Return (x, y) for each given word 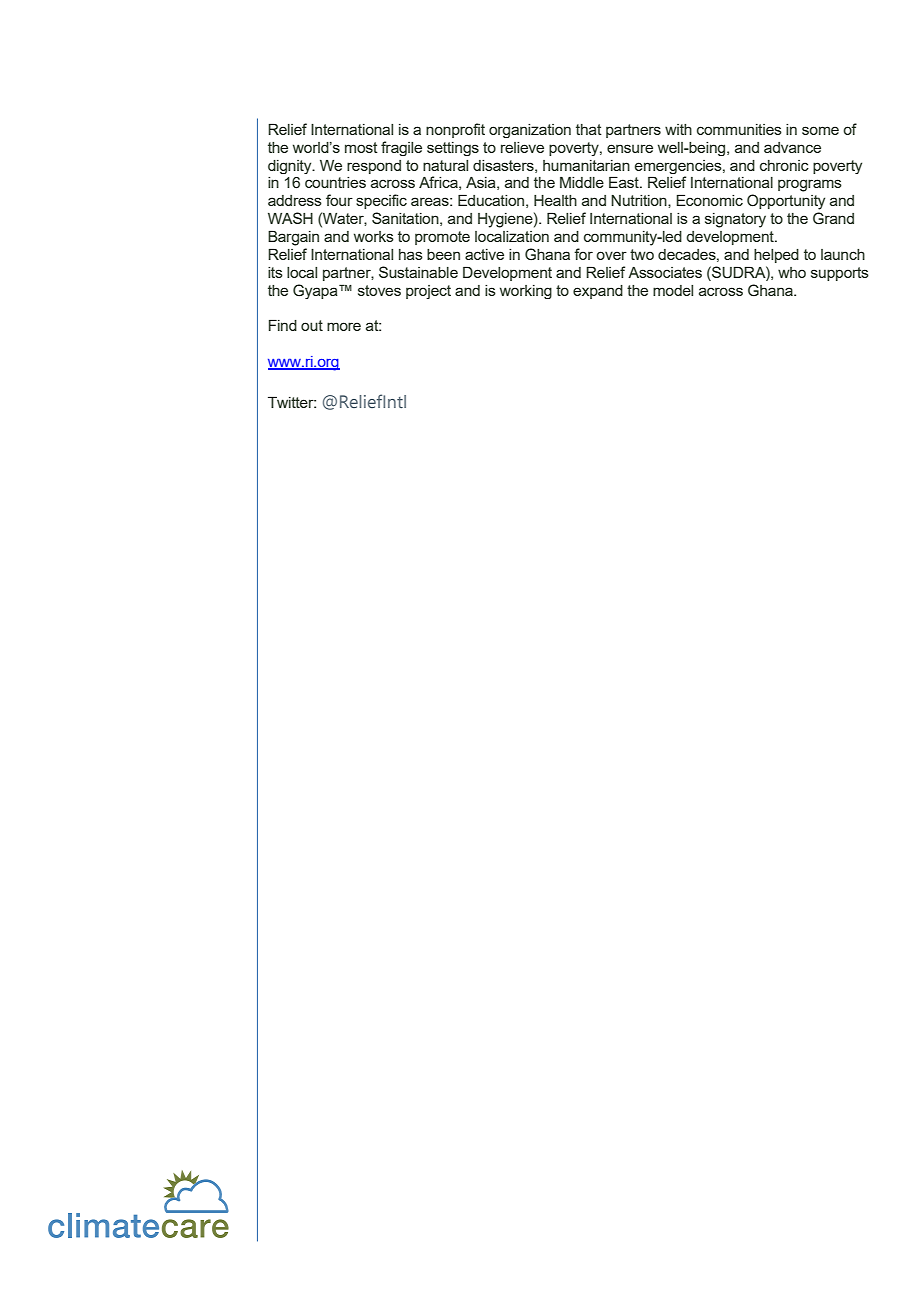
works (374, 236)
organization (530, 131)
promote (442, 238)
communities (739, 129)
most (361, 147)
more (344, 326)
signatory (735, 220)
